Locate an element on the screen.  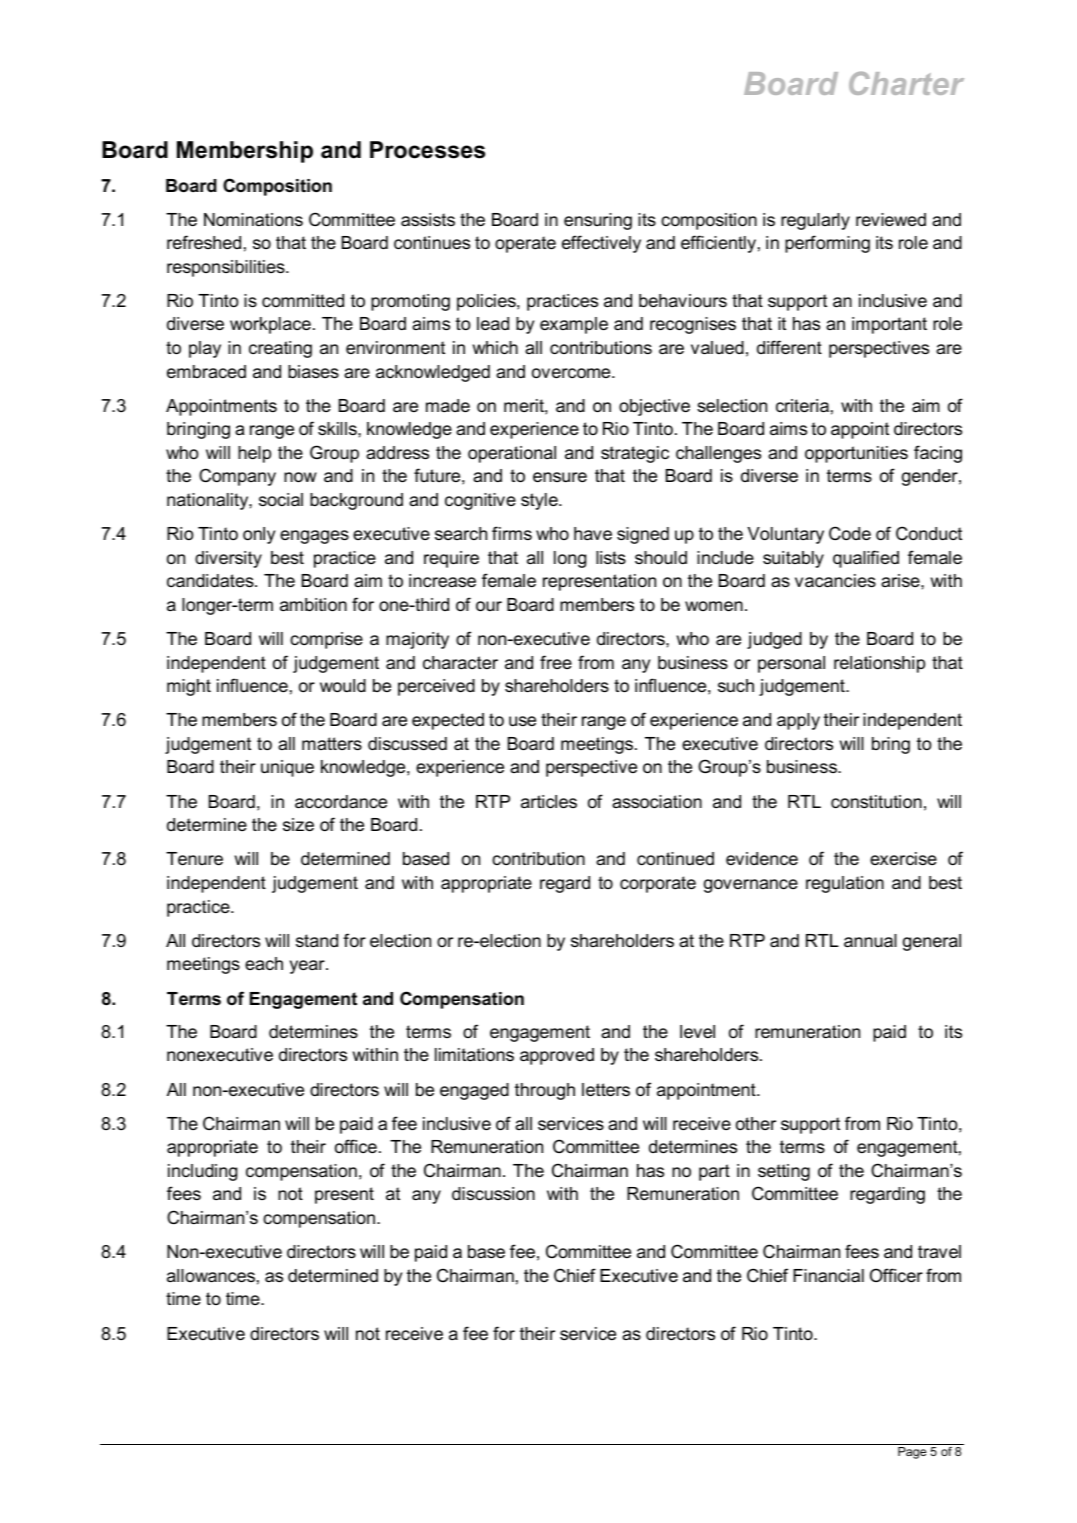
articles is located at coordinates (549, 802).
